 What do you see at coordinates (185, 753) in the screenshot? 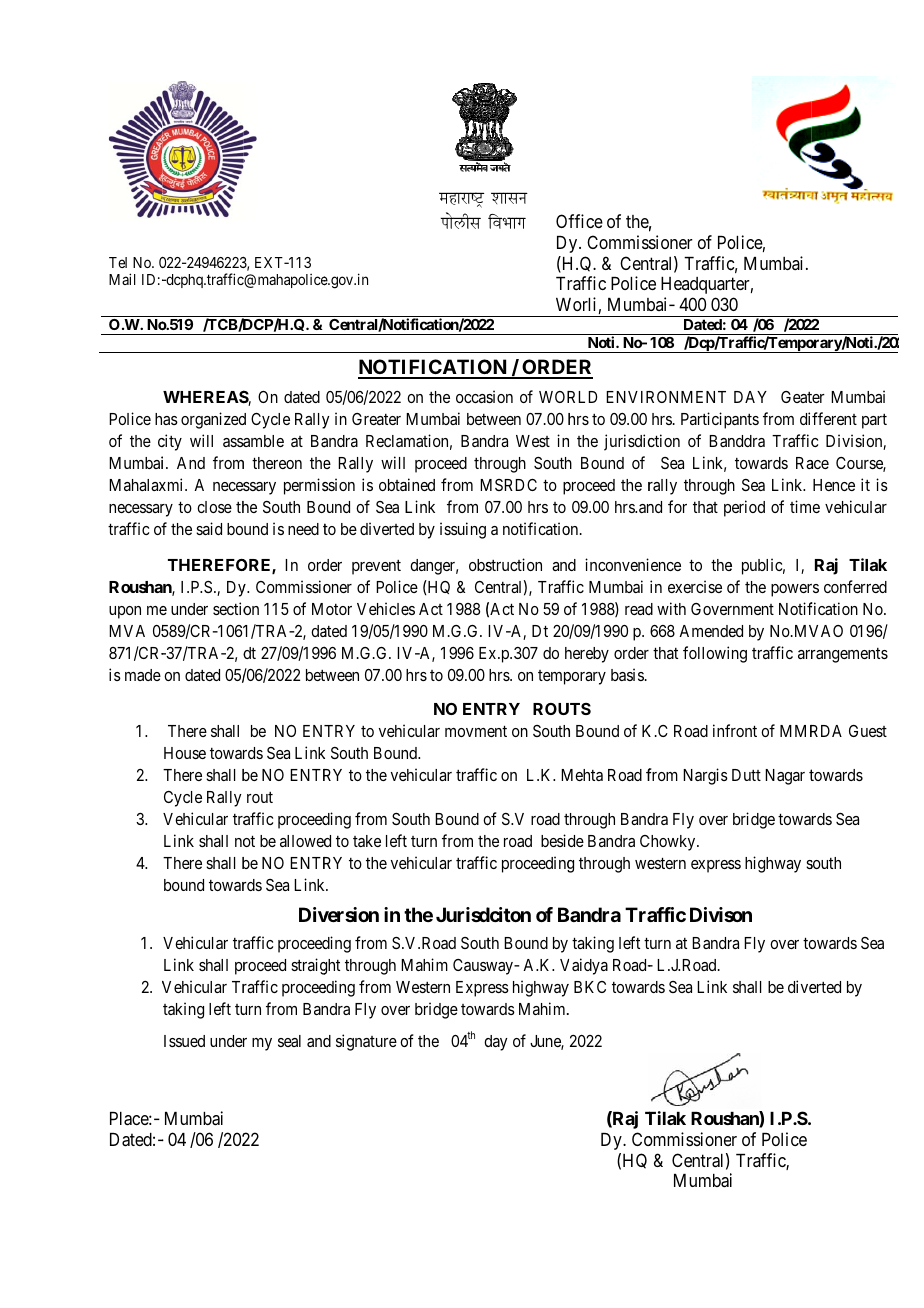
I see `House` at bounding box center [185, 753].
